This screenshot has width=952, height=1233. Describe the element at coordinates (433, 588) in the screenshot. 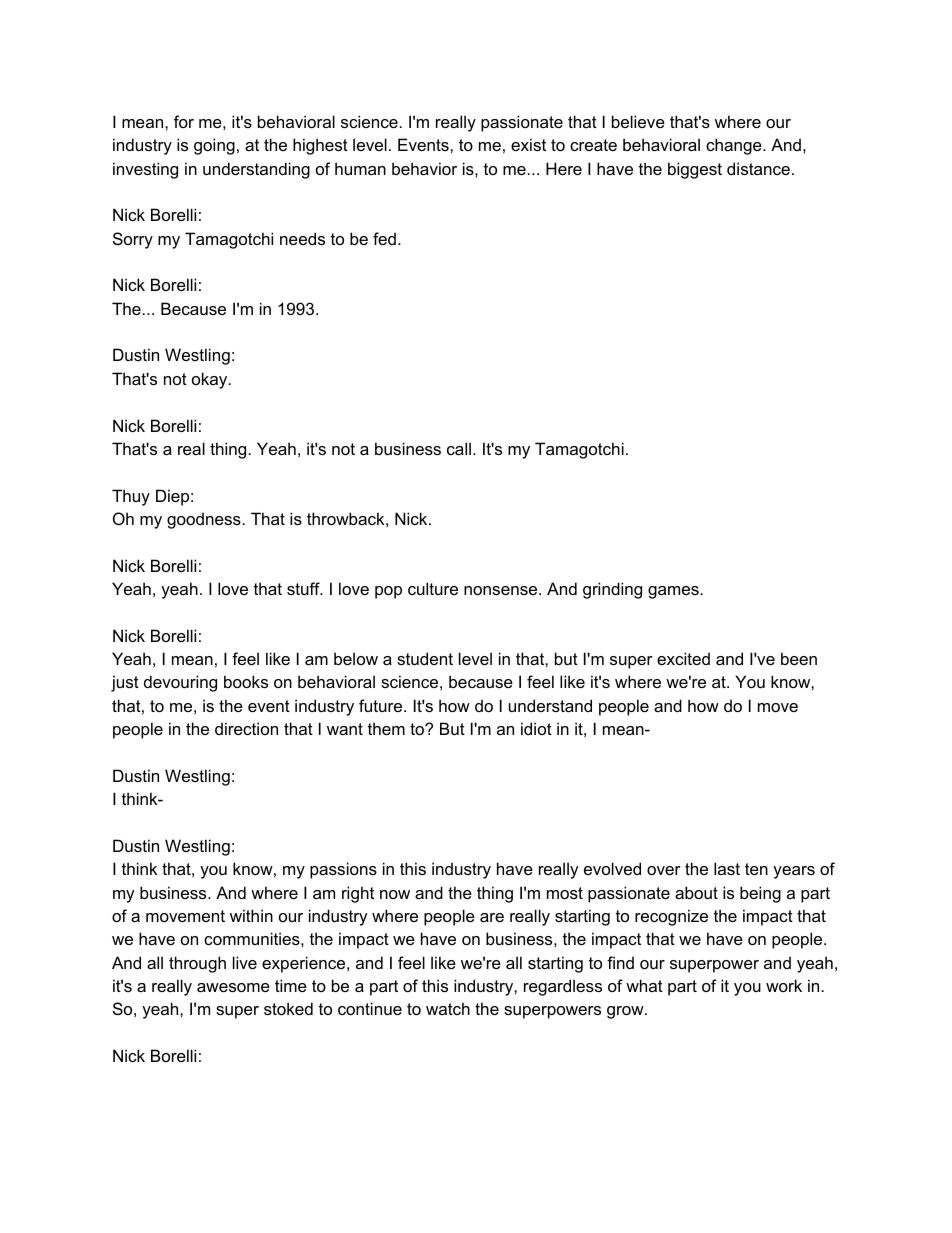

I see `culture` at that location.
